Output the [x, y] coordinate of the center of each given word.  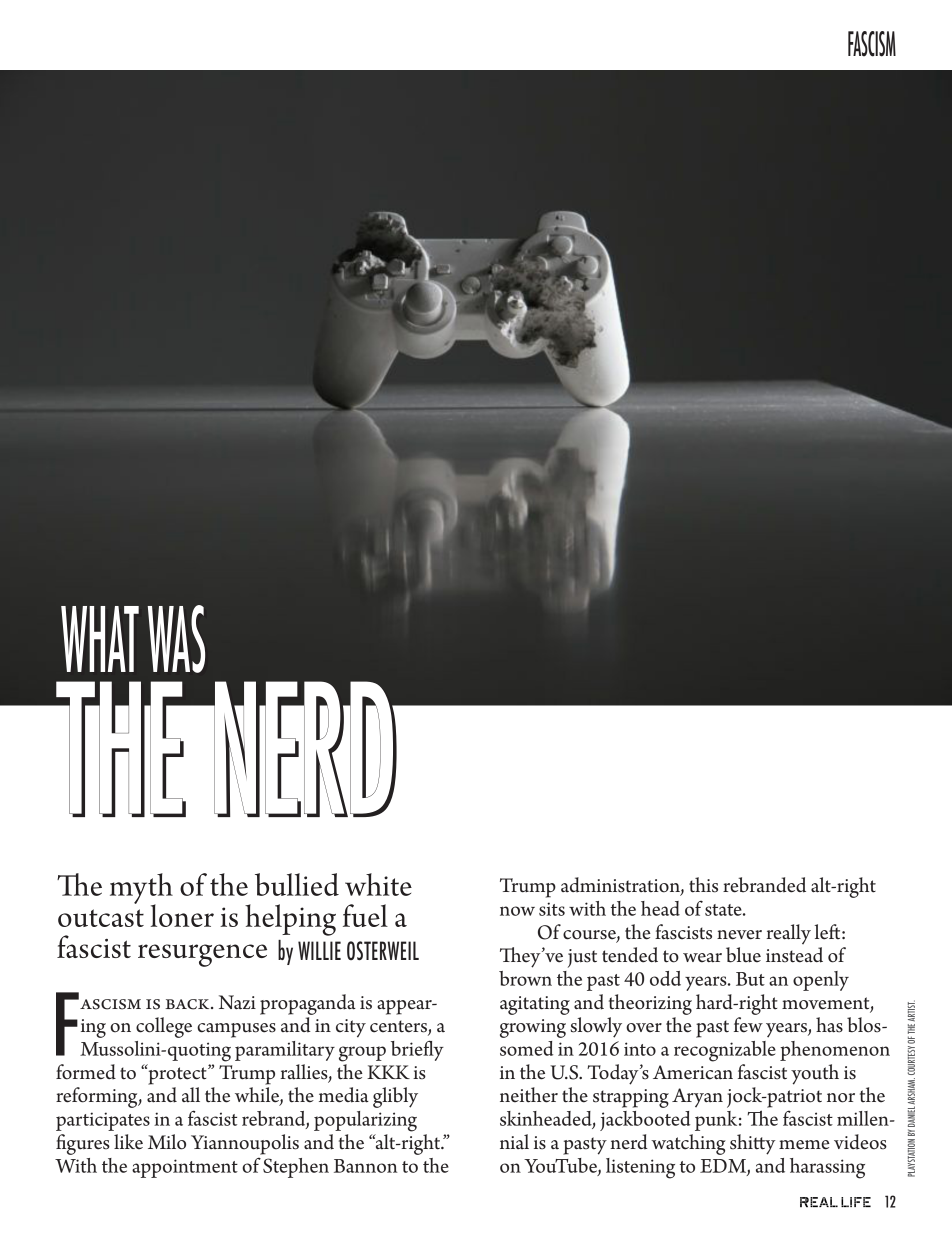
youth [815, 1074]
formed [86, 1072]
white [378, 884]
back [188, 1004]
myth [141, 889]
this [703, 885]
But [750, 979]
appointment [185, 1168]
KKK [388, 1072]
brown [525, 978]
